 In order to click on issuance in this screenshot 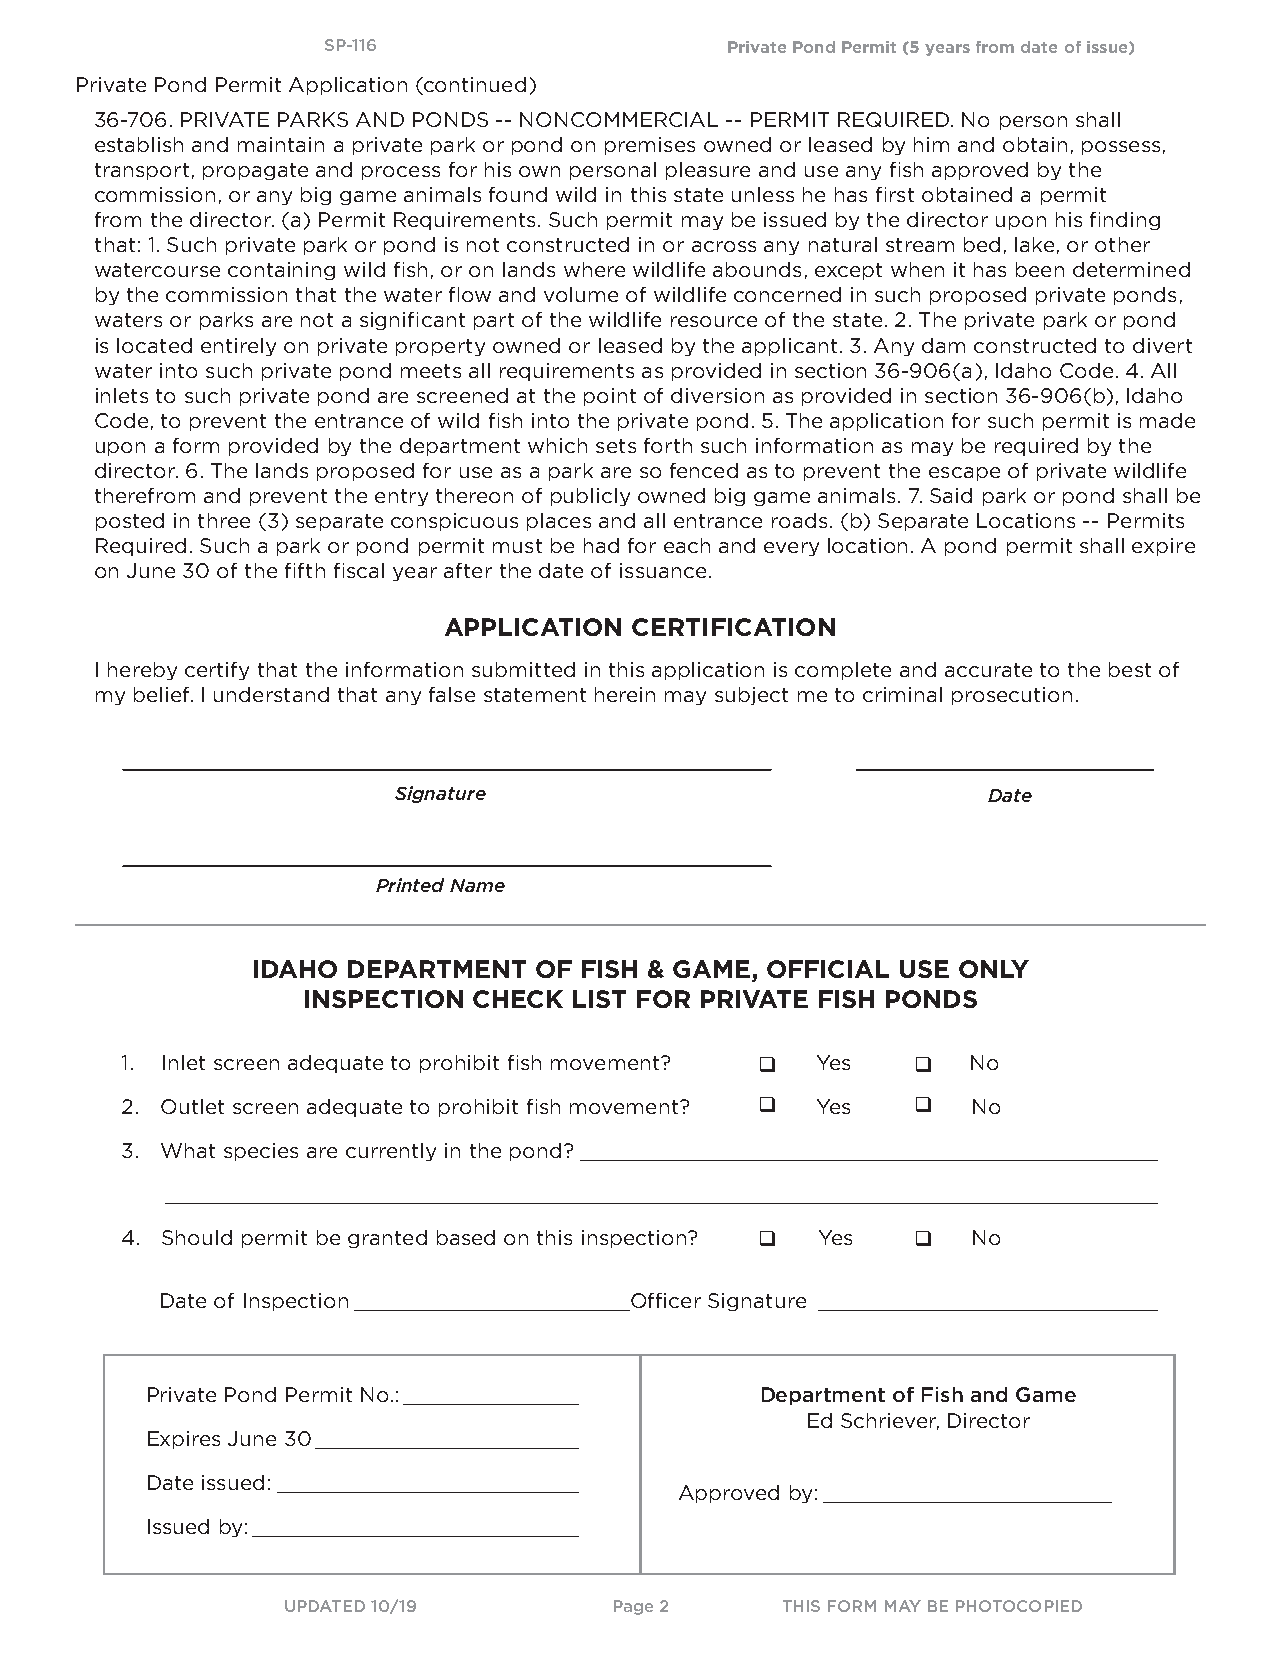, I will do `click(663, 570)`.
